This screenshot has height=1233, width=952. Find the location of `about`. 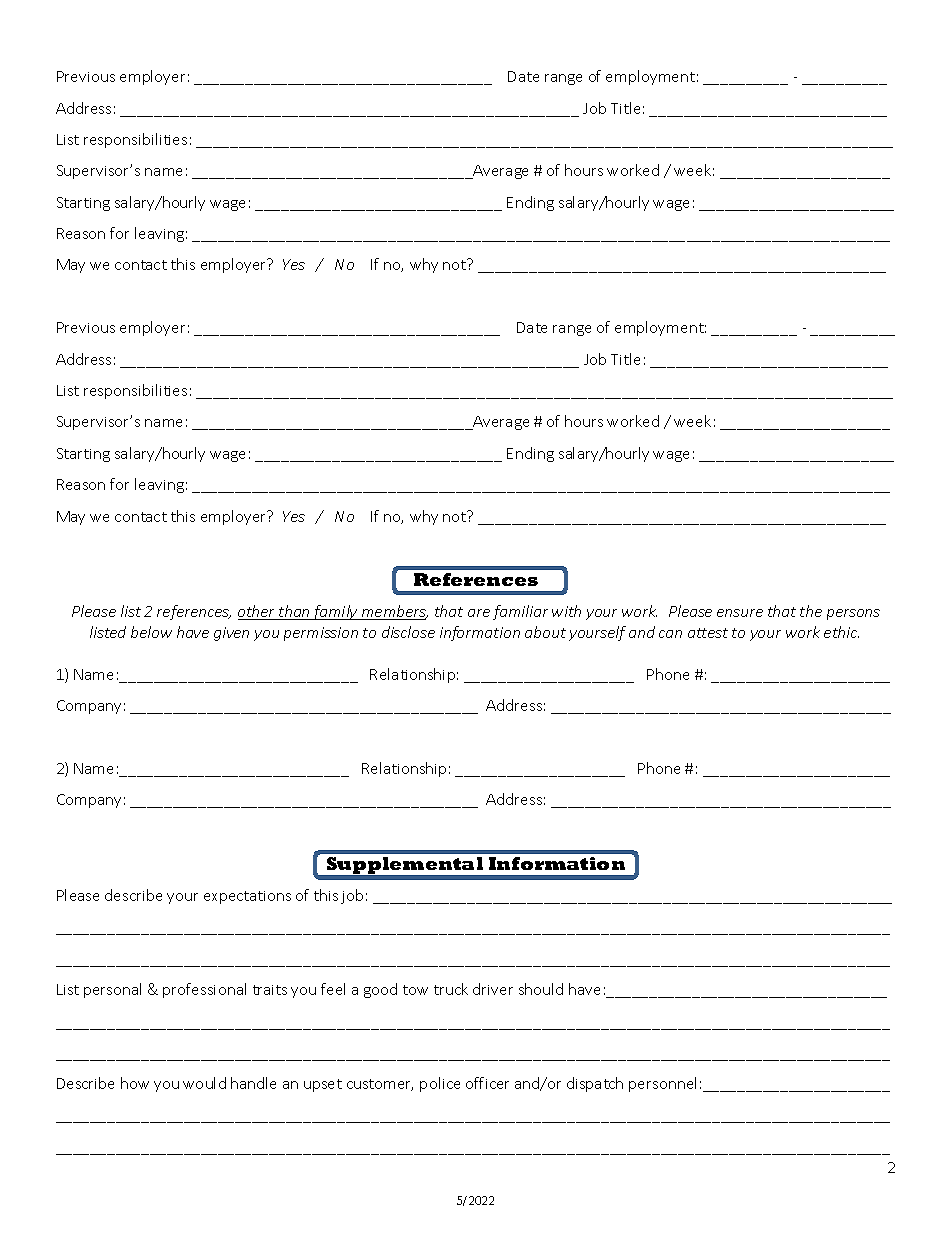

about is located at coordinates (545, 632).
